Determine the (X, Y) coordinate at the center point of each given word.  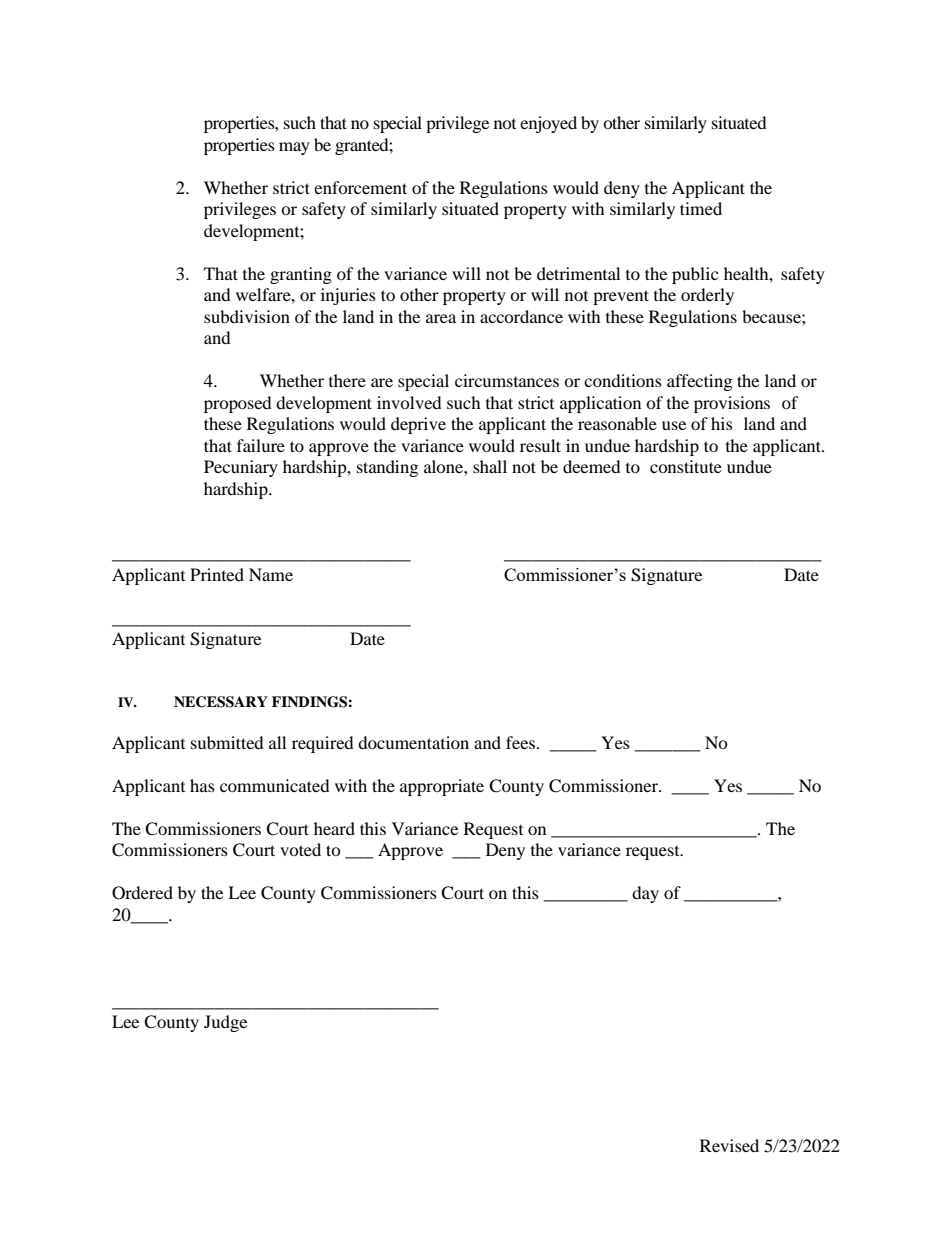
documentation (413, 742)
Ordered (142, 893)
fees (522, 742)
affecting (699, 382)
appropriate (442, 787)
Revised (729, 1145)
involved (409, 402)
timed (701, 208)
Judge (225, 1023)
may (294, 148)
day (645, 894)
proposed (238, 404)
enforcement (360, 187)
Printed (217, 574)
